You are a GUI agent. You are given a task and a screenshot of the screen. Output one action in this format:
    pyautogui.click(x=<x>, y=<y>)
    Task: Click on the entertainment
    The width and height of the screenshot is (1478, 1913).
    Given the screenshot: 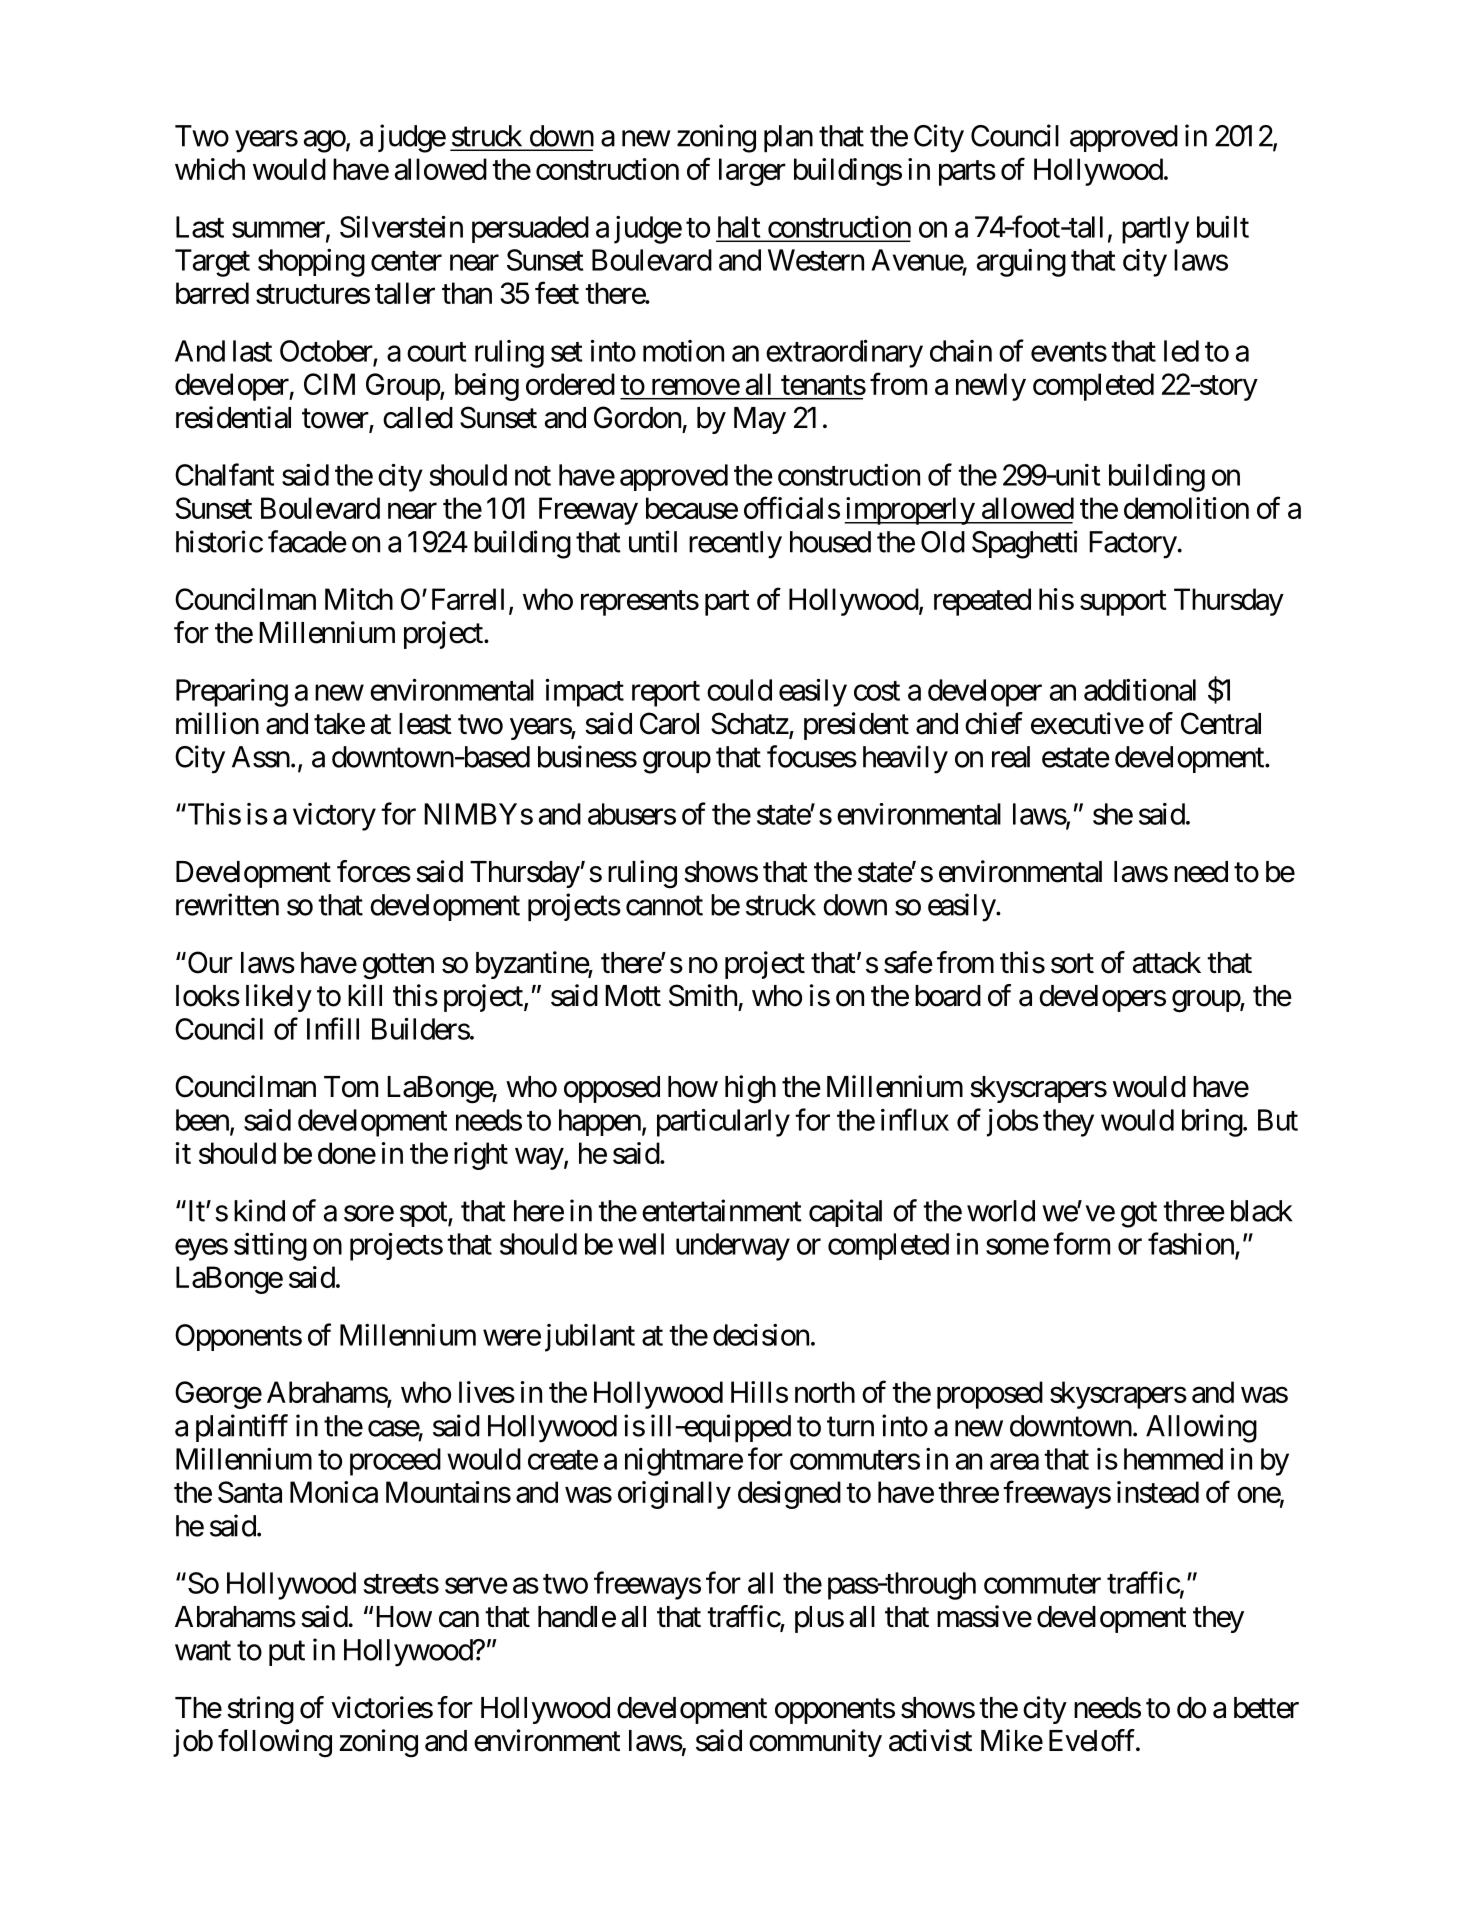 What is the action you would take?
    pyautogui.click(x=722, y=1210)
